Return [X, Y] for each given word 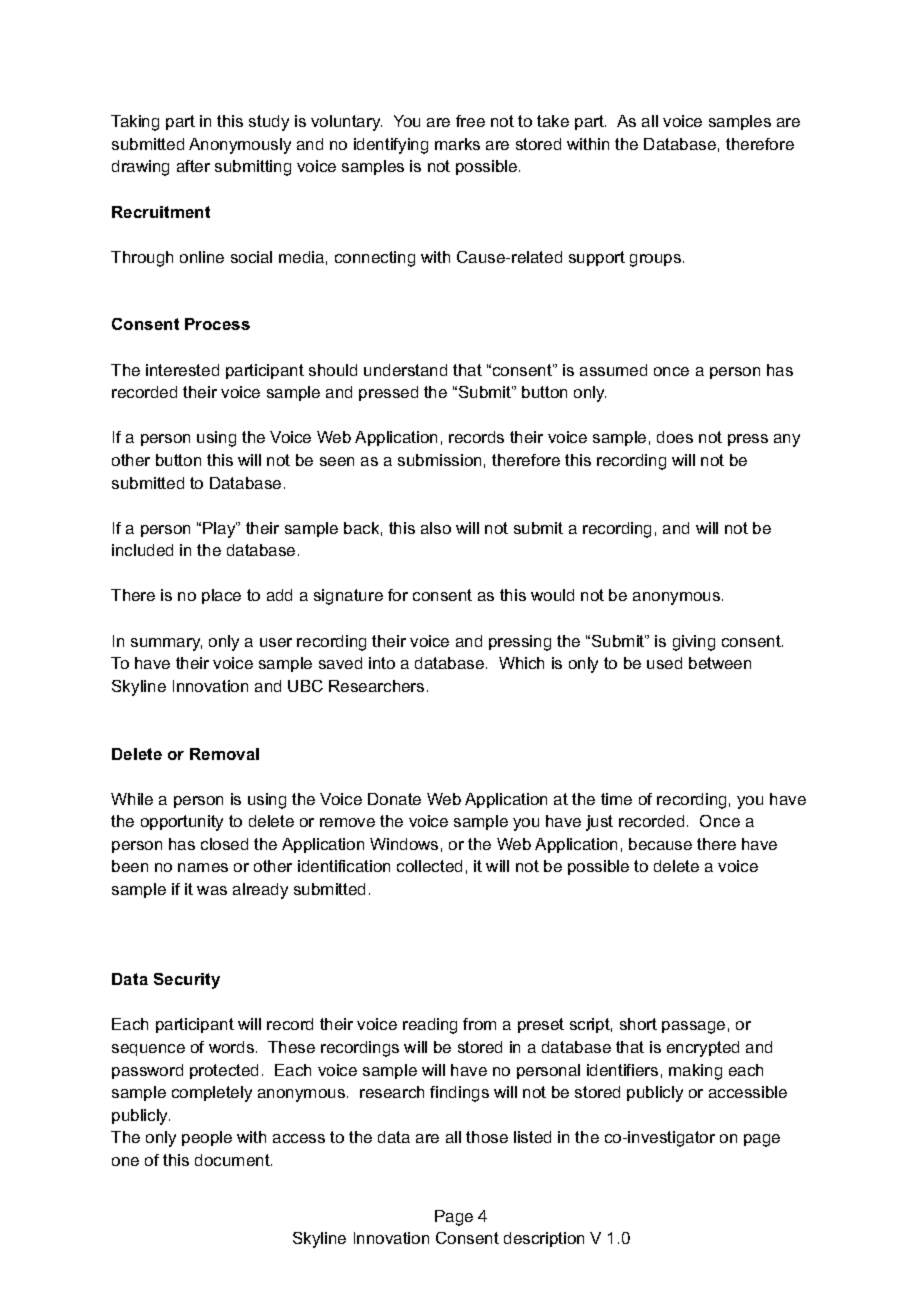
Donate [394, 799]
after [193, 166]
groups [657, 260]
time [616, 799]
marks [457, 144]
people [207, 1138]
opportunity [182, 823]
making [695, 1072]
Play [220, 530]
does [675, 437]
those [487, 1137]
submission [439, 460]
